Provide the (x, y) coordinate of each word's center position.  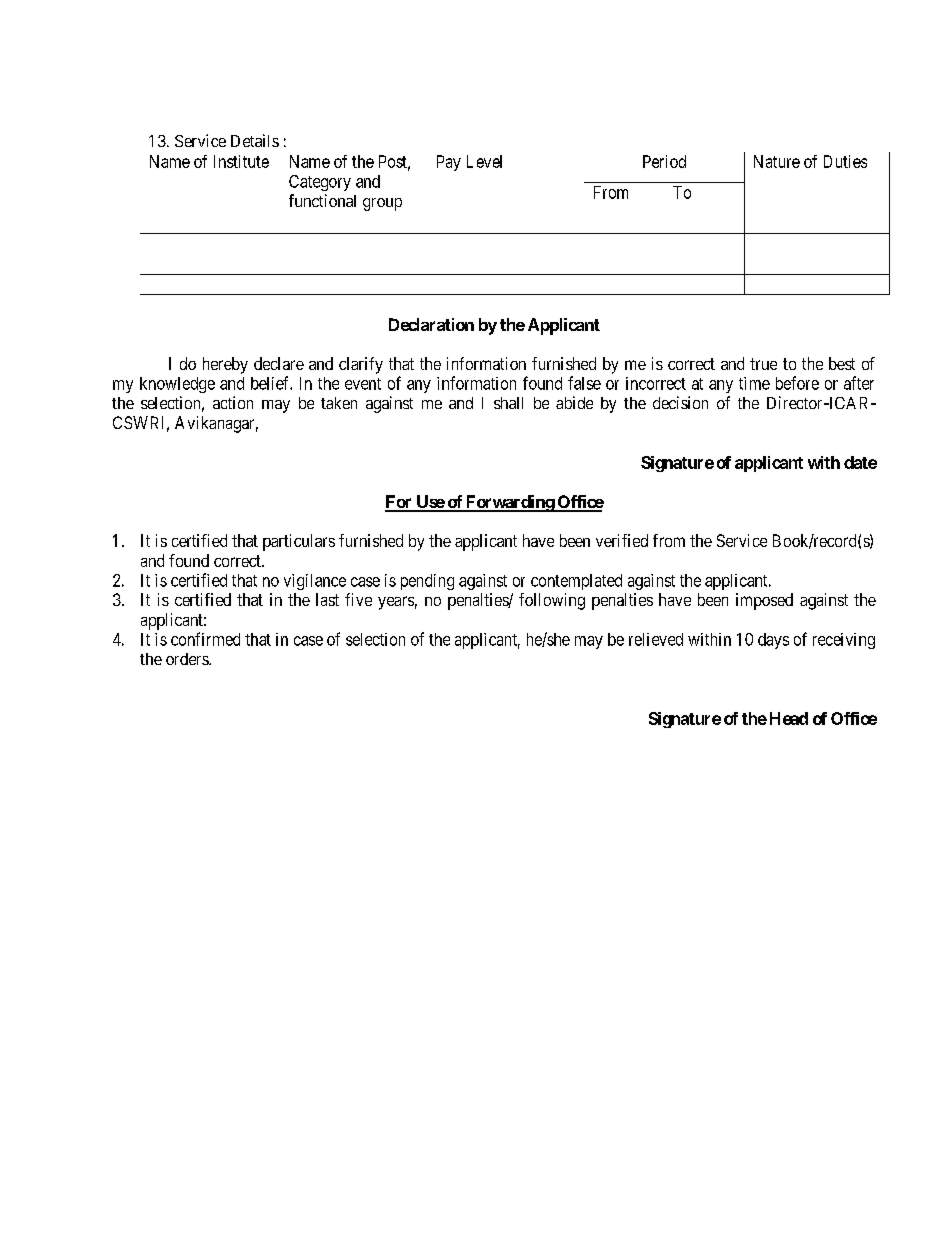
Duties (845, 161)
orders (188, 659)
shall (508, 403)
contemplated (576, 582)
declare (279, 363)
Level (484, 161)
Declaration (431, 324)
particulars (299, 542)
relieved (656, 639)
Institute (241, 161)
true (763, 364)
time (754, 383)
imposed (764, 601)
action (233, 402)
